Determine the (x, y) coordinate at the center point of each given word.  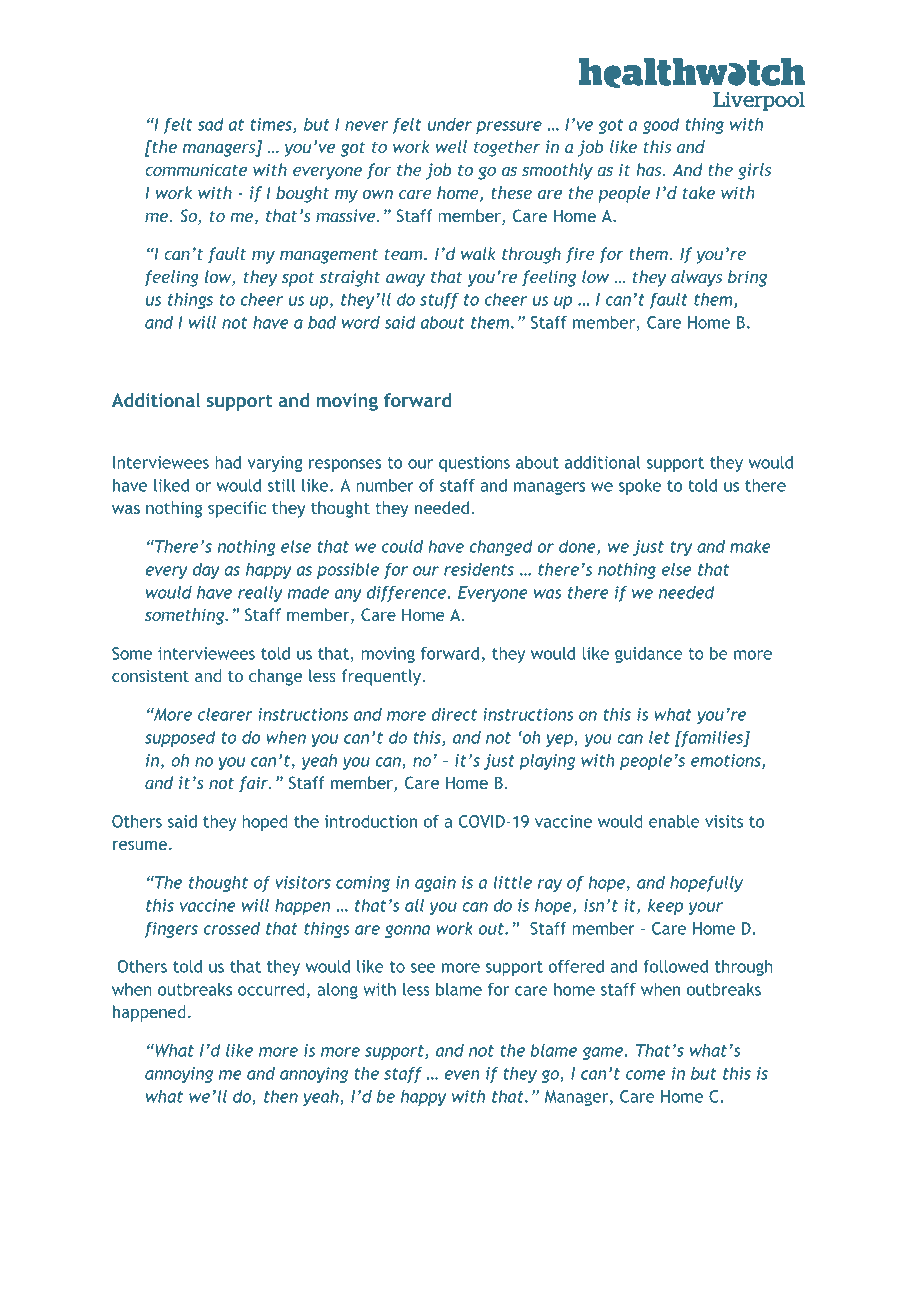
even (462, 1075)
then (281, 1096)
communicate (196, 169)
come (646, 1075)
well (451, 146)
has (650, 169)
